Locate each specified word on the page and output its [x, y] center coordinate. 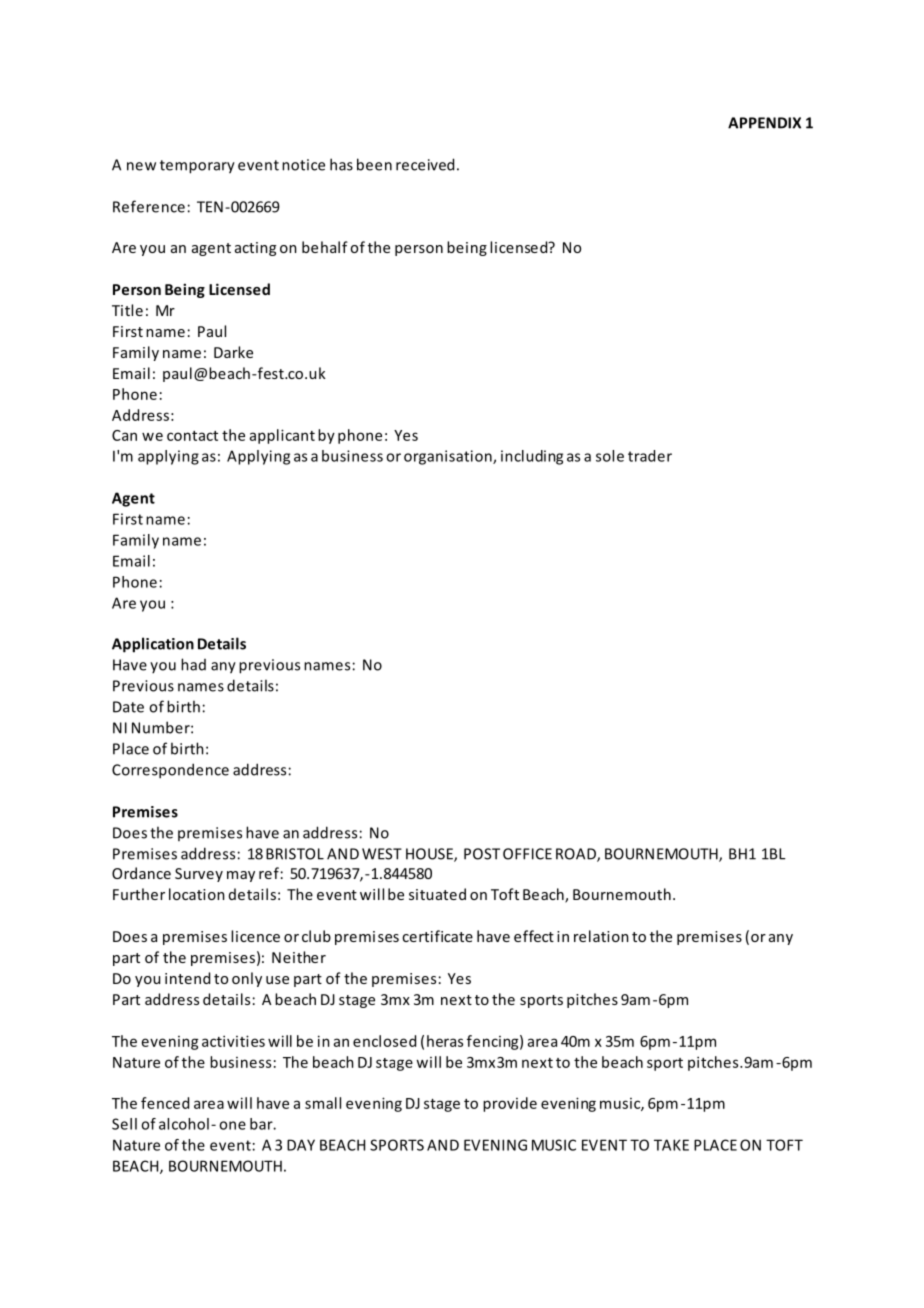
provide [510, 1104]
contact [192, 436]
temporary [197, 167]
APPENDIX [764, 123]
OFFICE [527, 854]
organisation [449, 457]
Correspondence [170, 771]
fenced [165, 1103]
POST [482, 854]
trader [650, 456]
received [425, 164]
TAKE [671, 1145]
